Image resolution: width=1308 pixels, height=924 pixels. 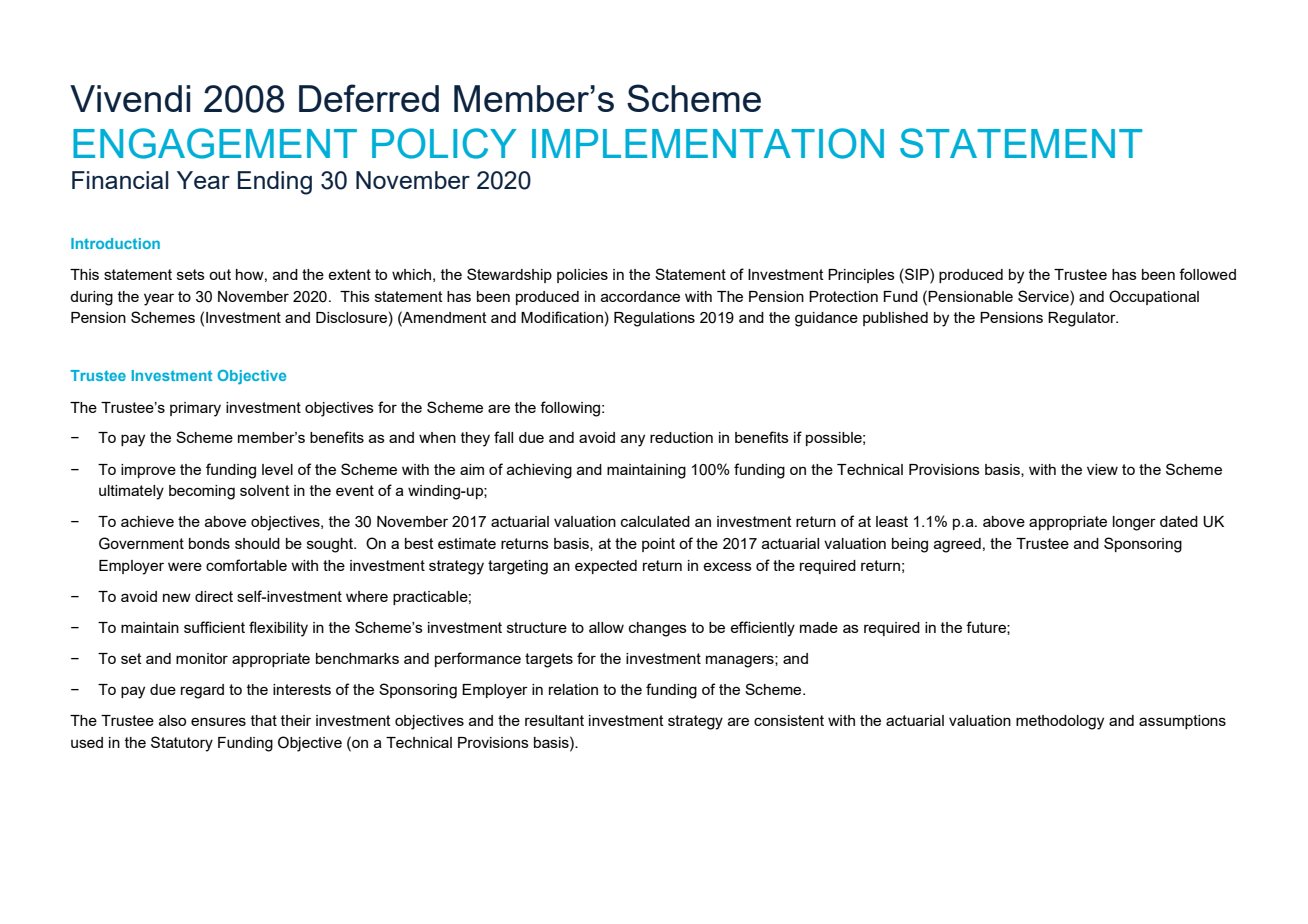 What do you see at coordinates (708, 143) in the screenshot?
I see `IMPLEMENTATION` at bounding box center [708, 143].
